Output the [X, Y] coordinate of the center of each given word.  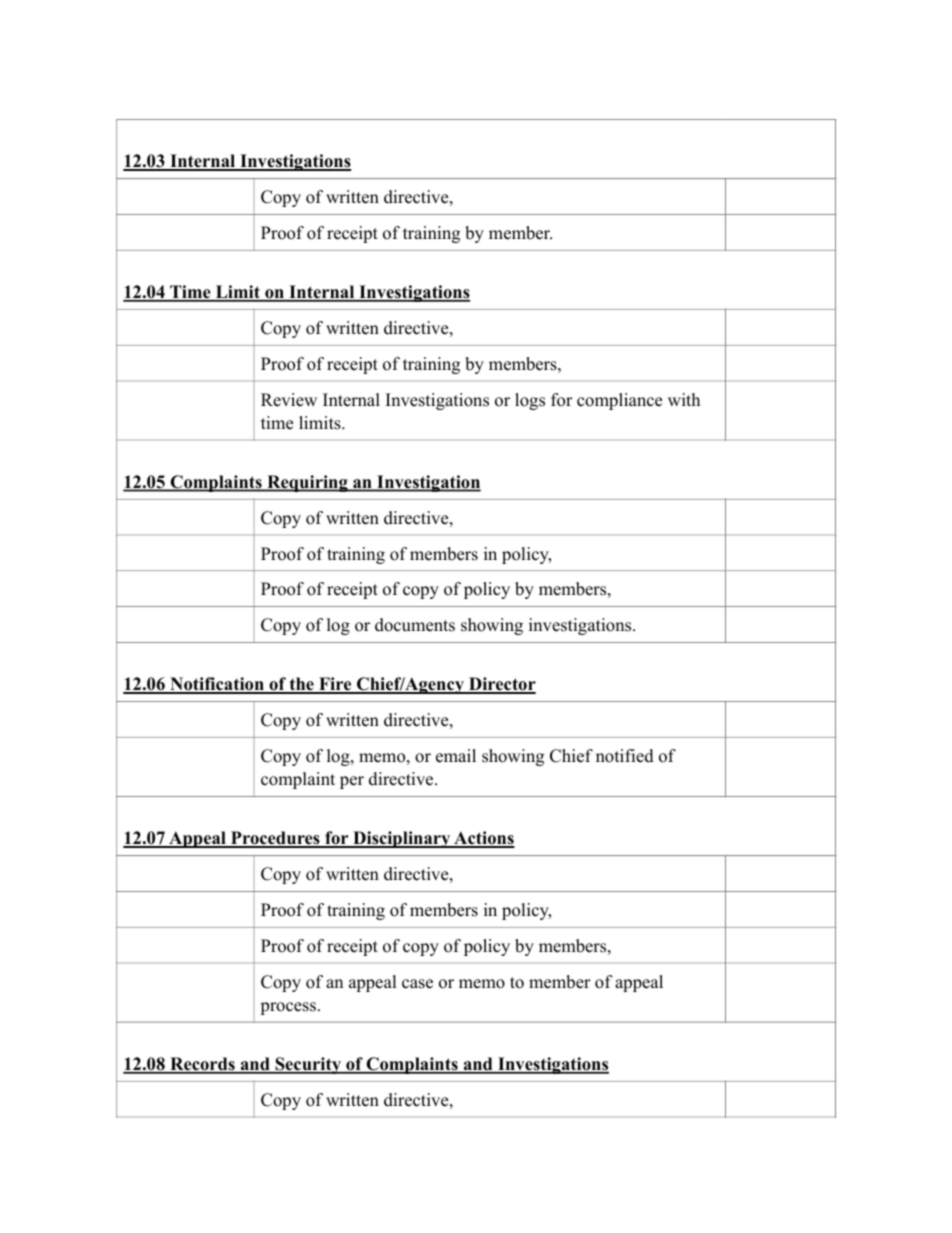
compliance [619, 401]
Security [308, 1065]
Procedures [275, 839]
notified [625, 756]
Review [289, 400]
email [456, 756]
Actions [483, 839]
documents [415, 625]
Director [501, 685]
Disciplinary [402, 839]
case [417, 984]
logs [530, 401]
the [301, 685]
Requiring [307, 483]
